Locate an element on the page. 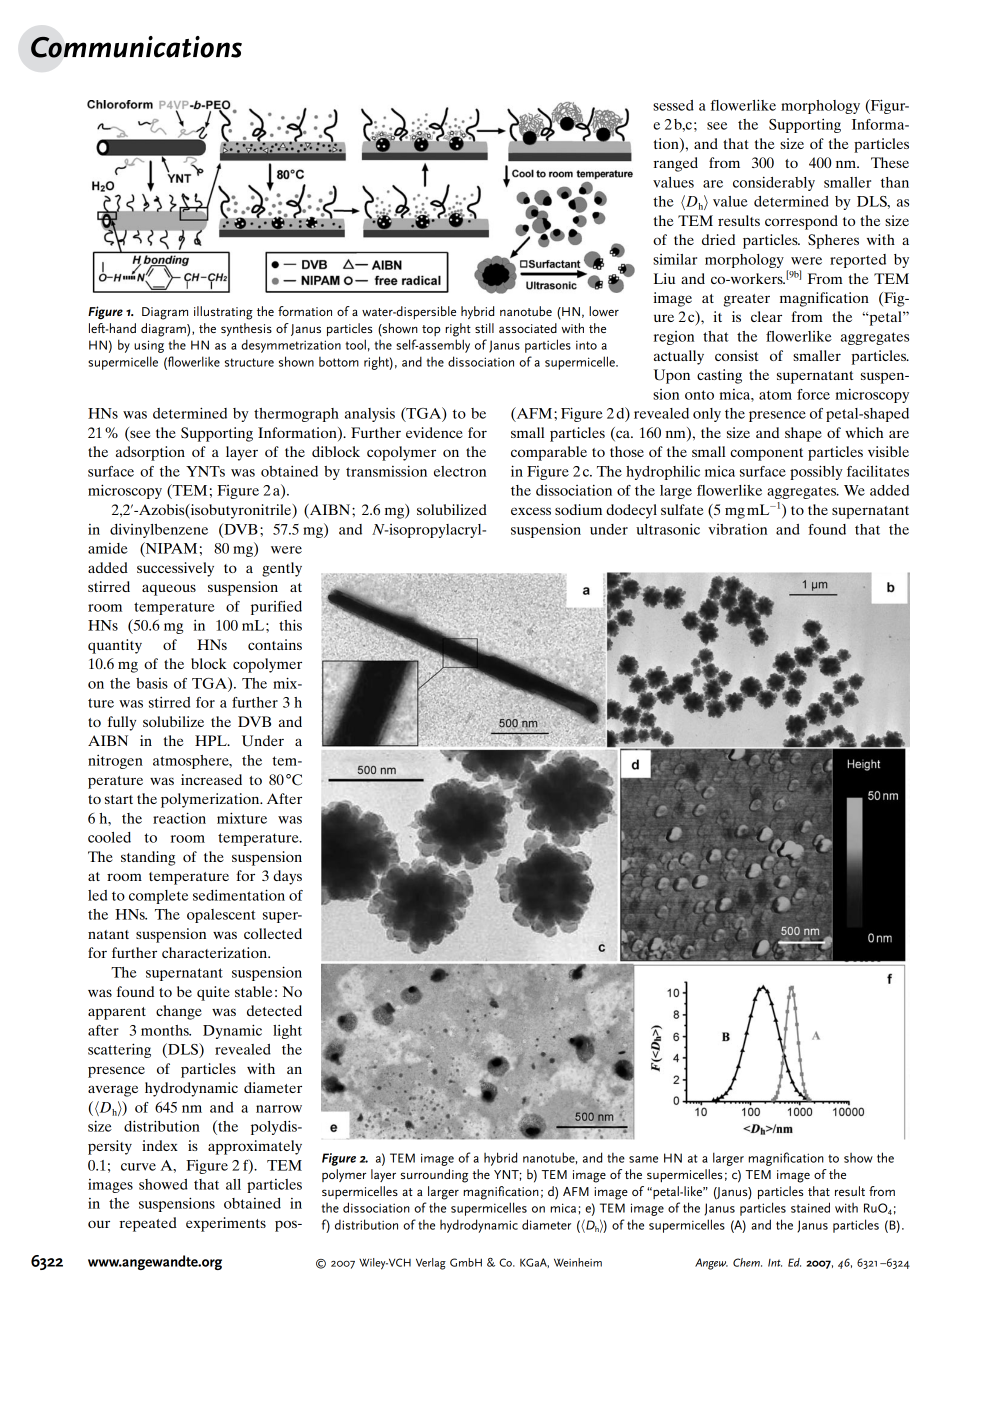 This page has height=1411, width=997. HPL is located at coordinates (212, 740).
